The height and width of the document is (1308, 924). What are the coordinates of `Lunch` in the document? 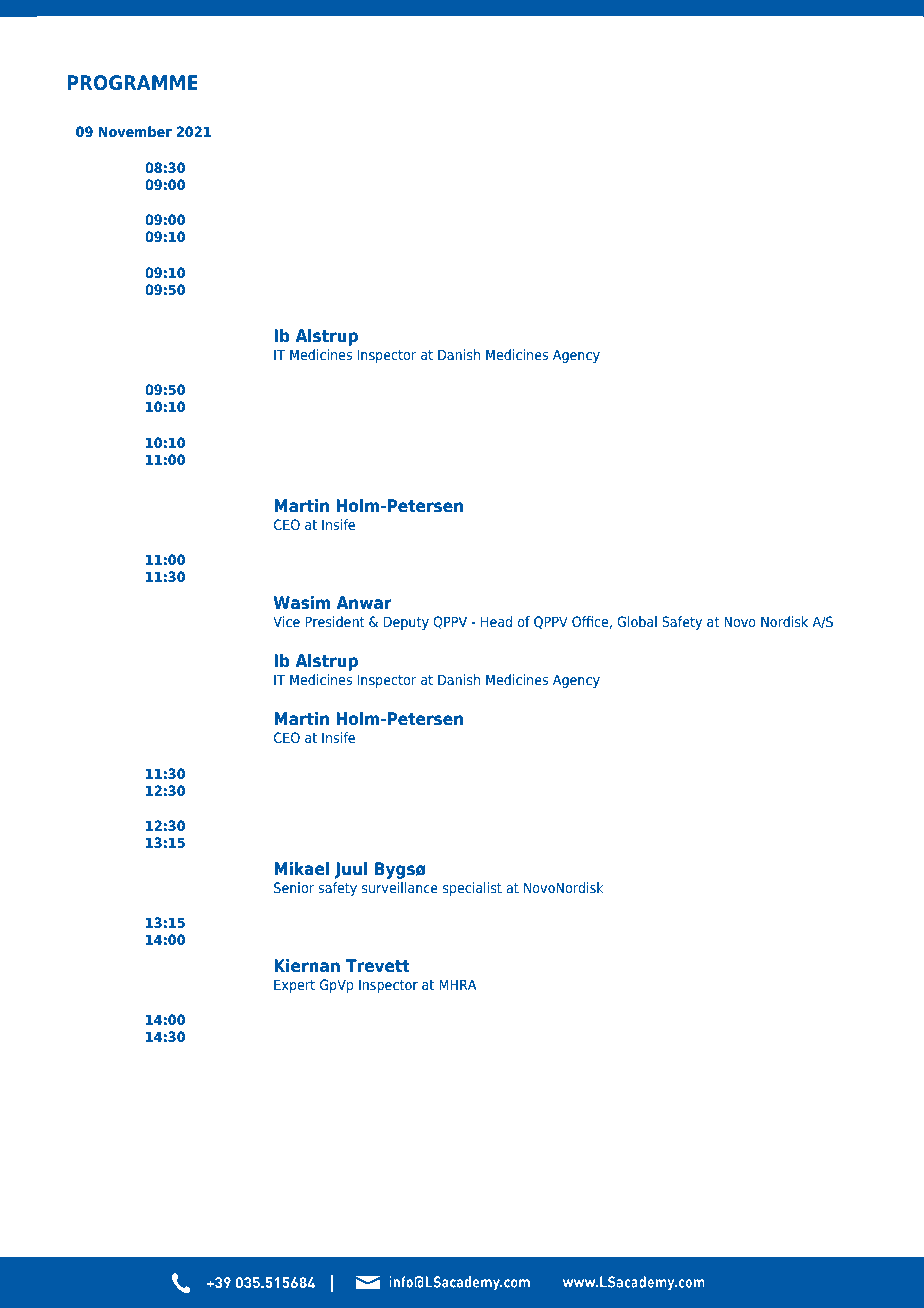 It's located at (299, 774).
